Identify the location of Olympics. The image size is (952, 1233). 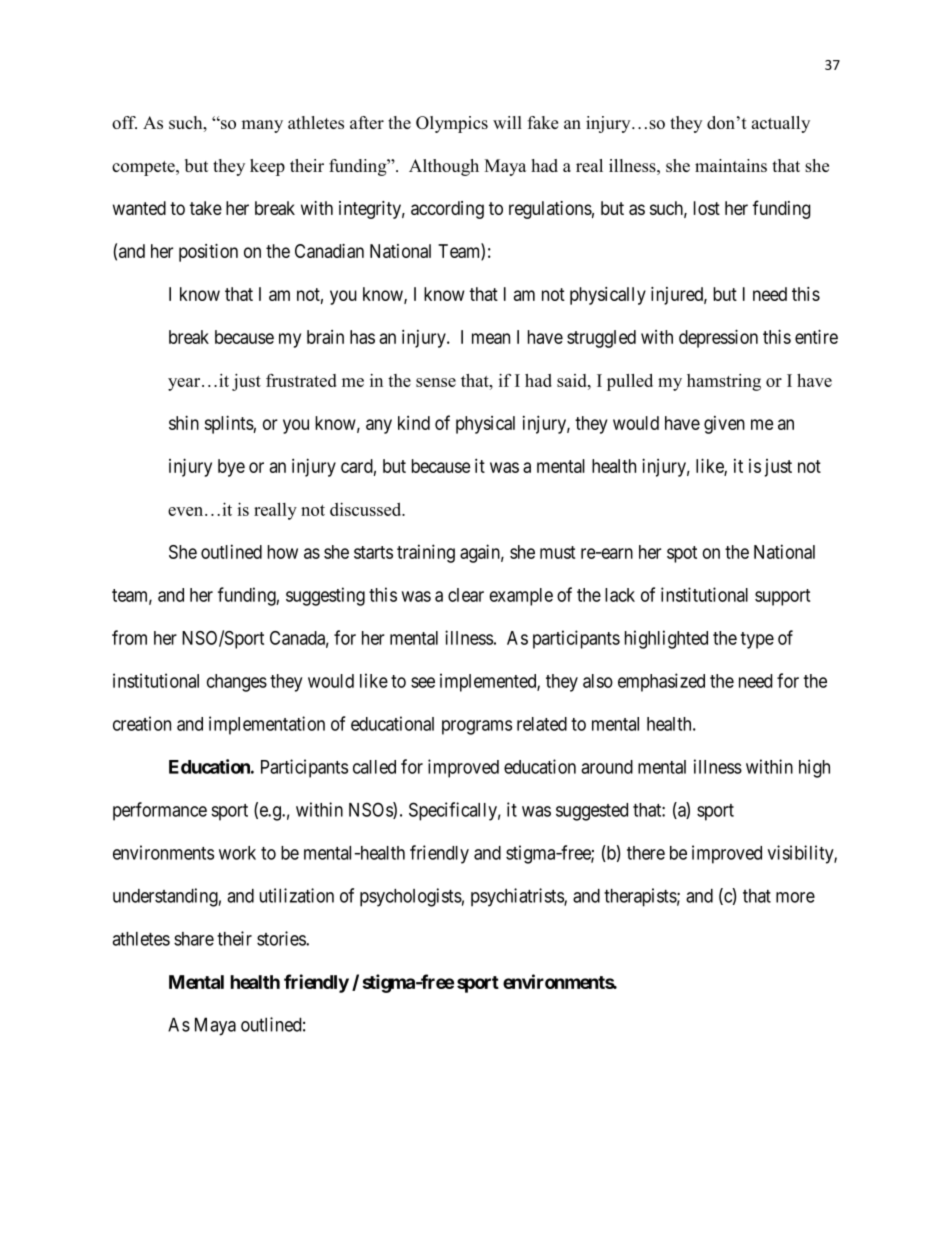
(452, 124).
